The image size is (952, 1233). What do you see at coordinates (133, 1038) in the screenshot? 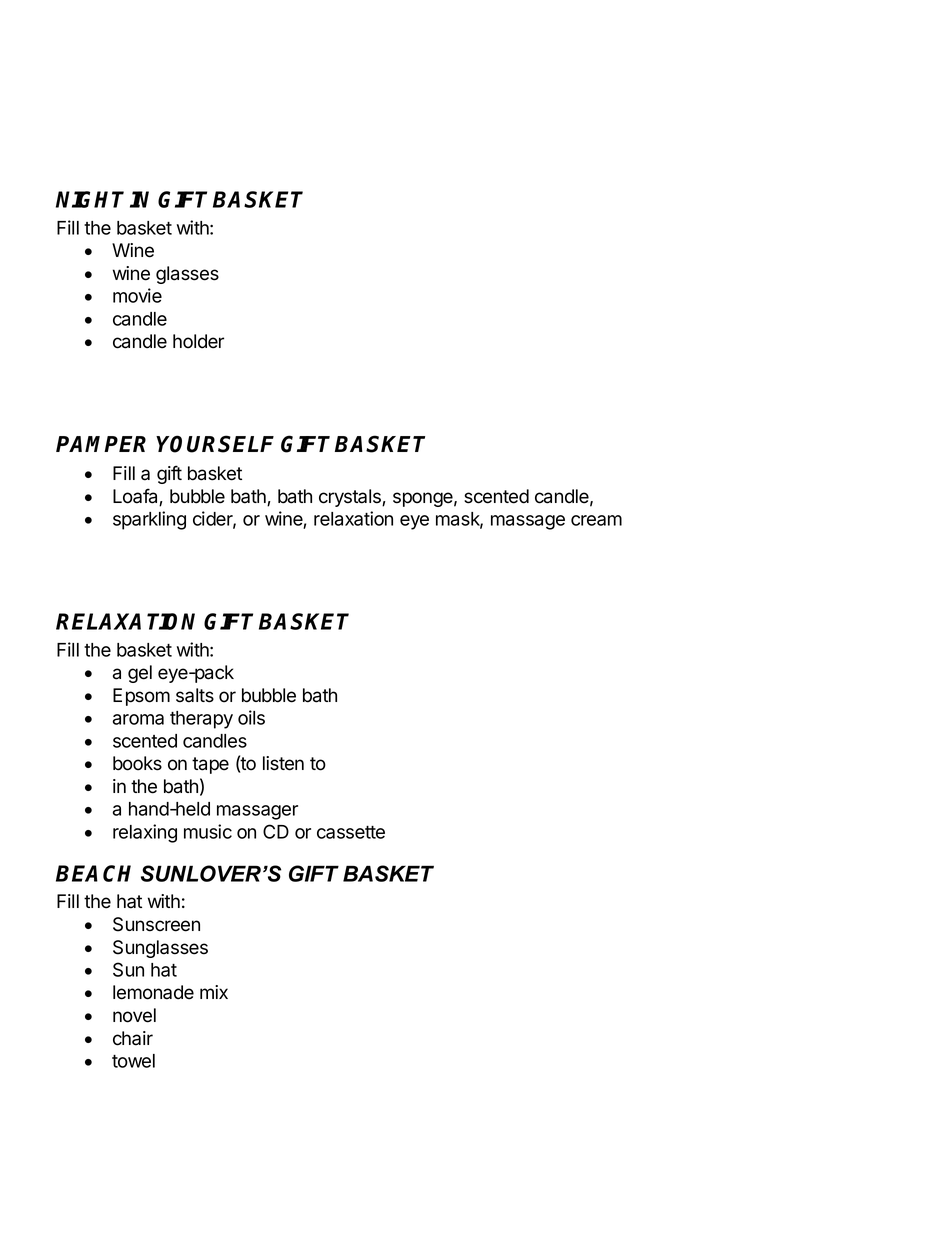
I see `chair` at bounding box center [133, 1038].
